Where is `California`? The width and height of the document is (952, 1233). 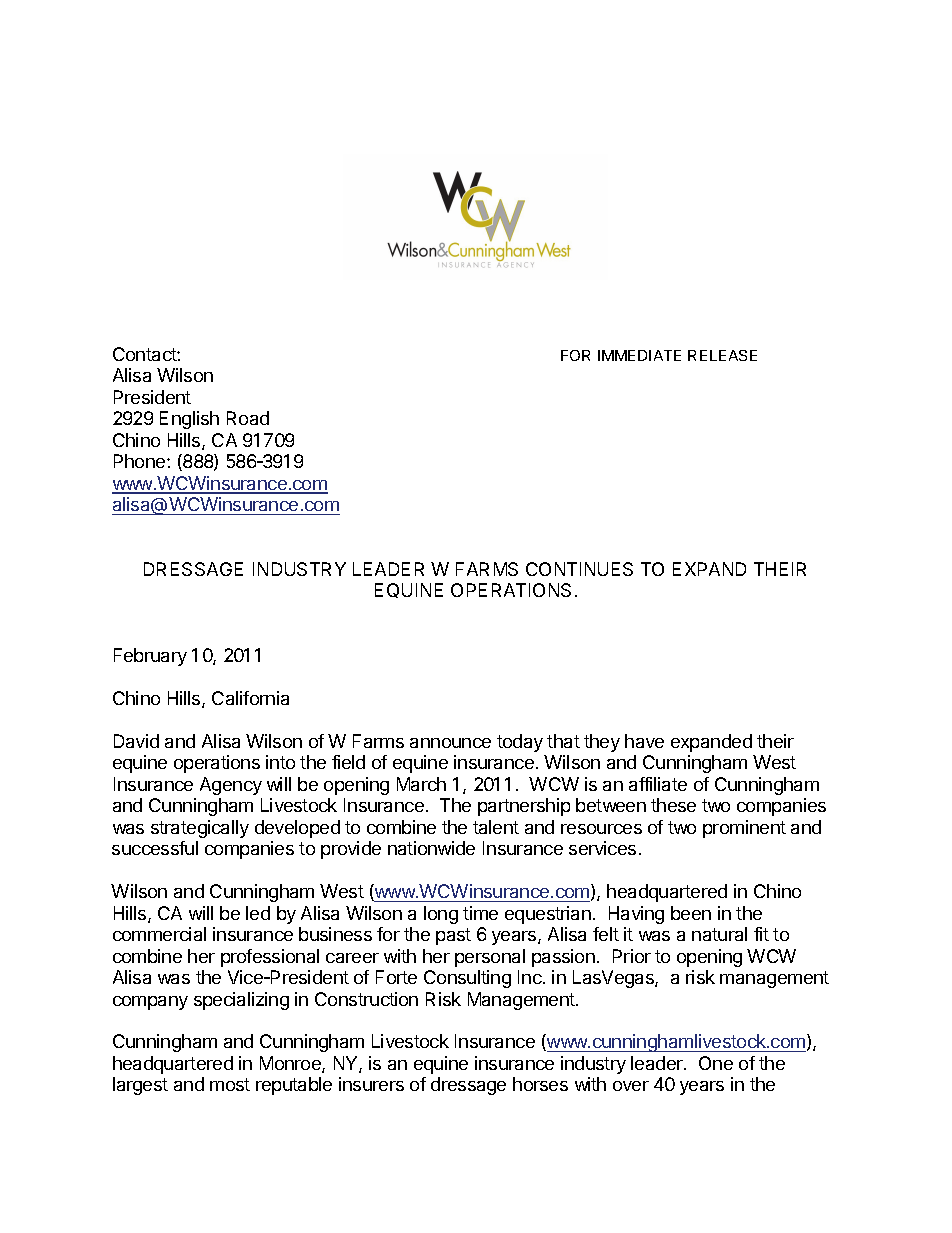 California is located at coordinates (250, 698).
